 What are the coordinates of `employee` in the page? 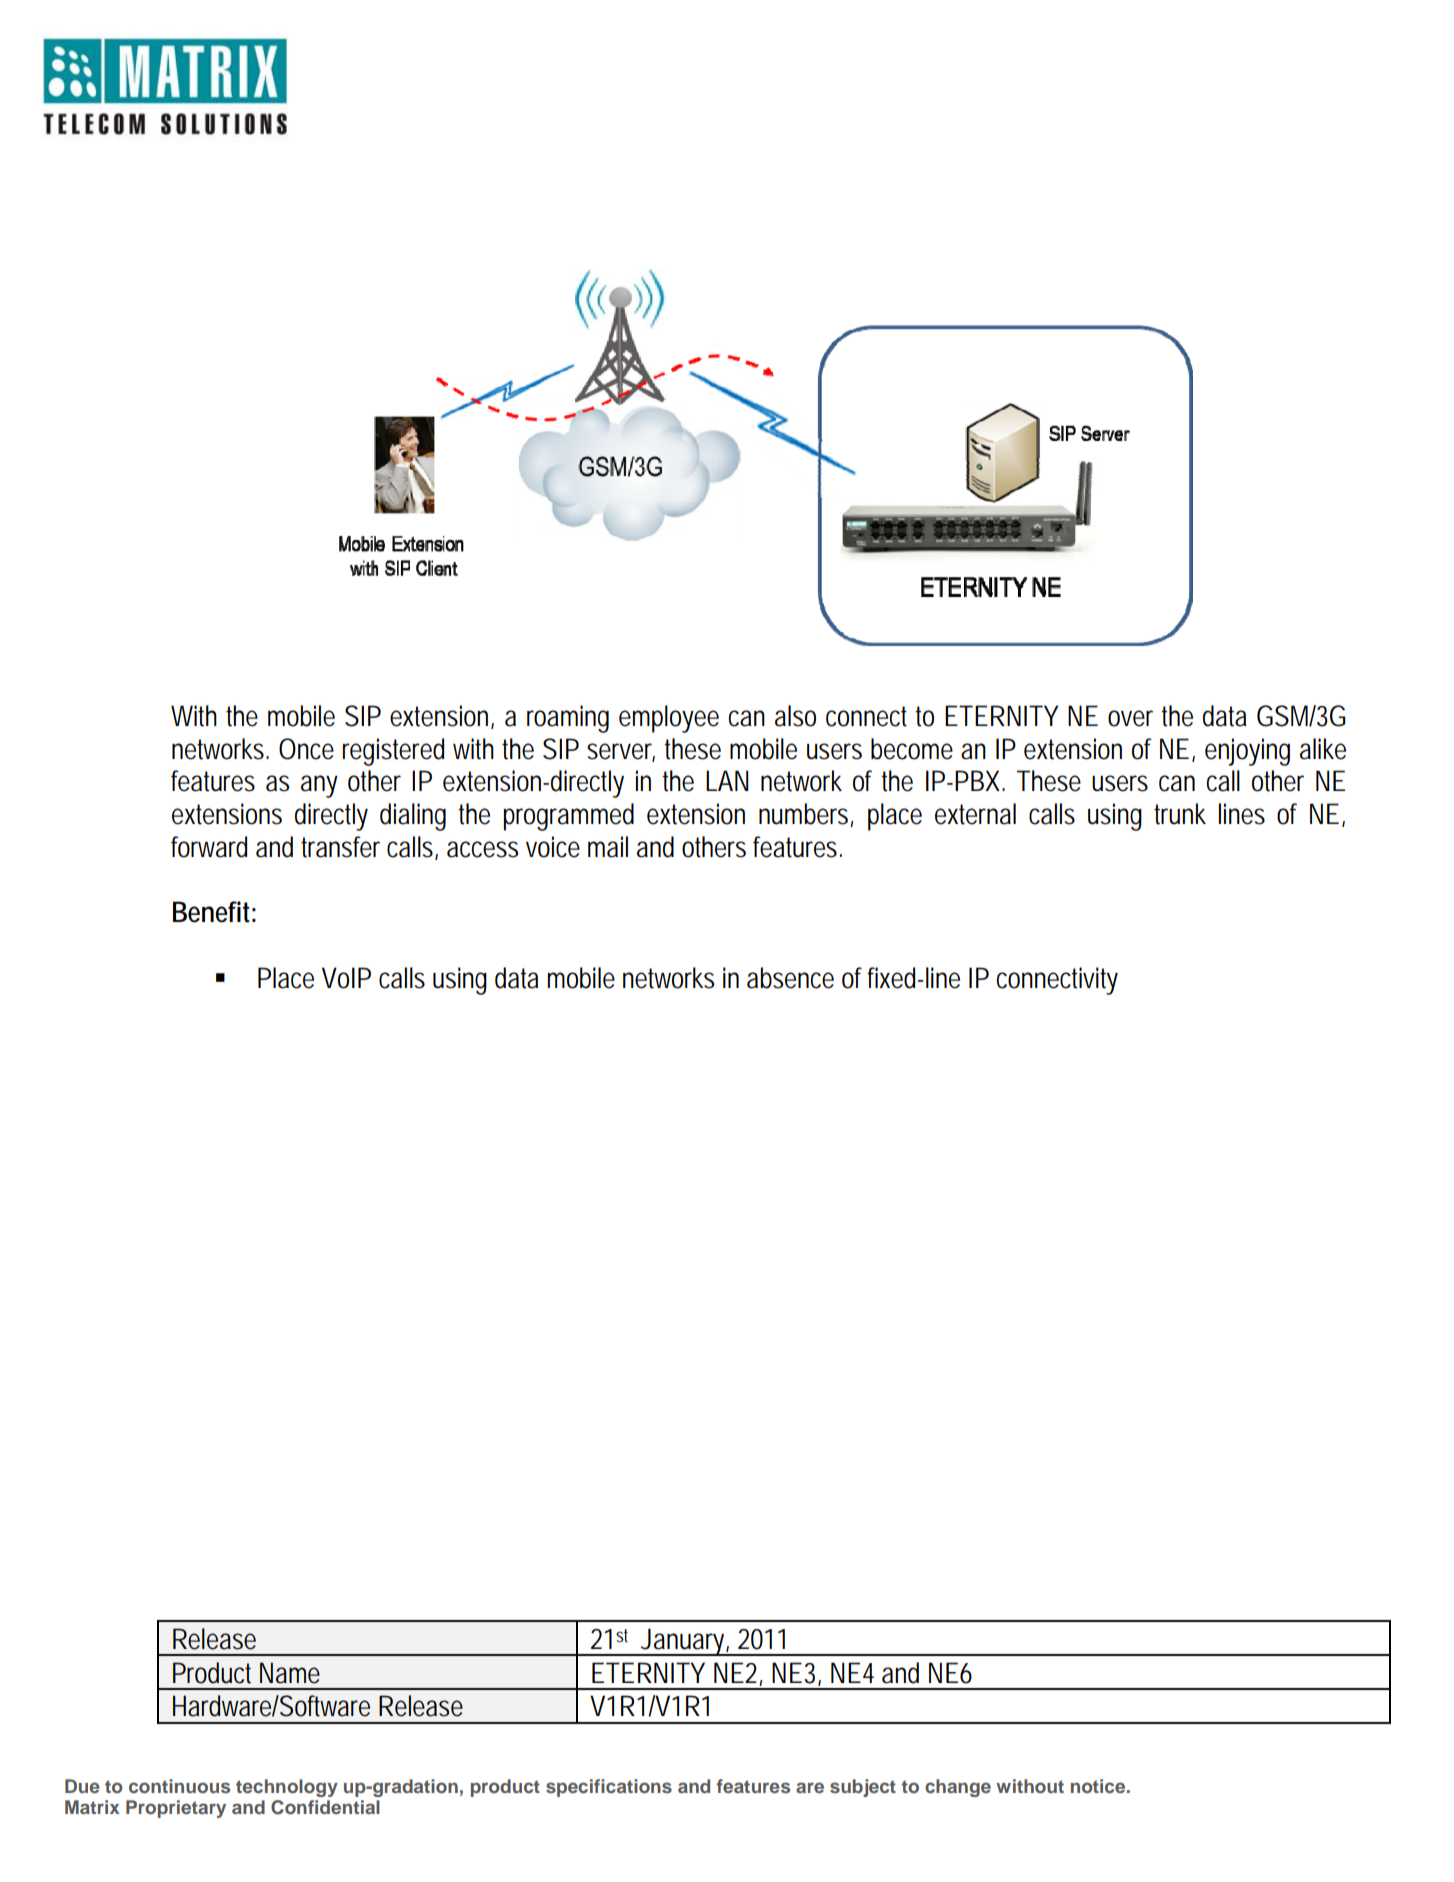 It's located at (669, 719).
